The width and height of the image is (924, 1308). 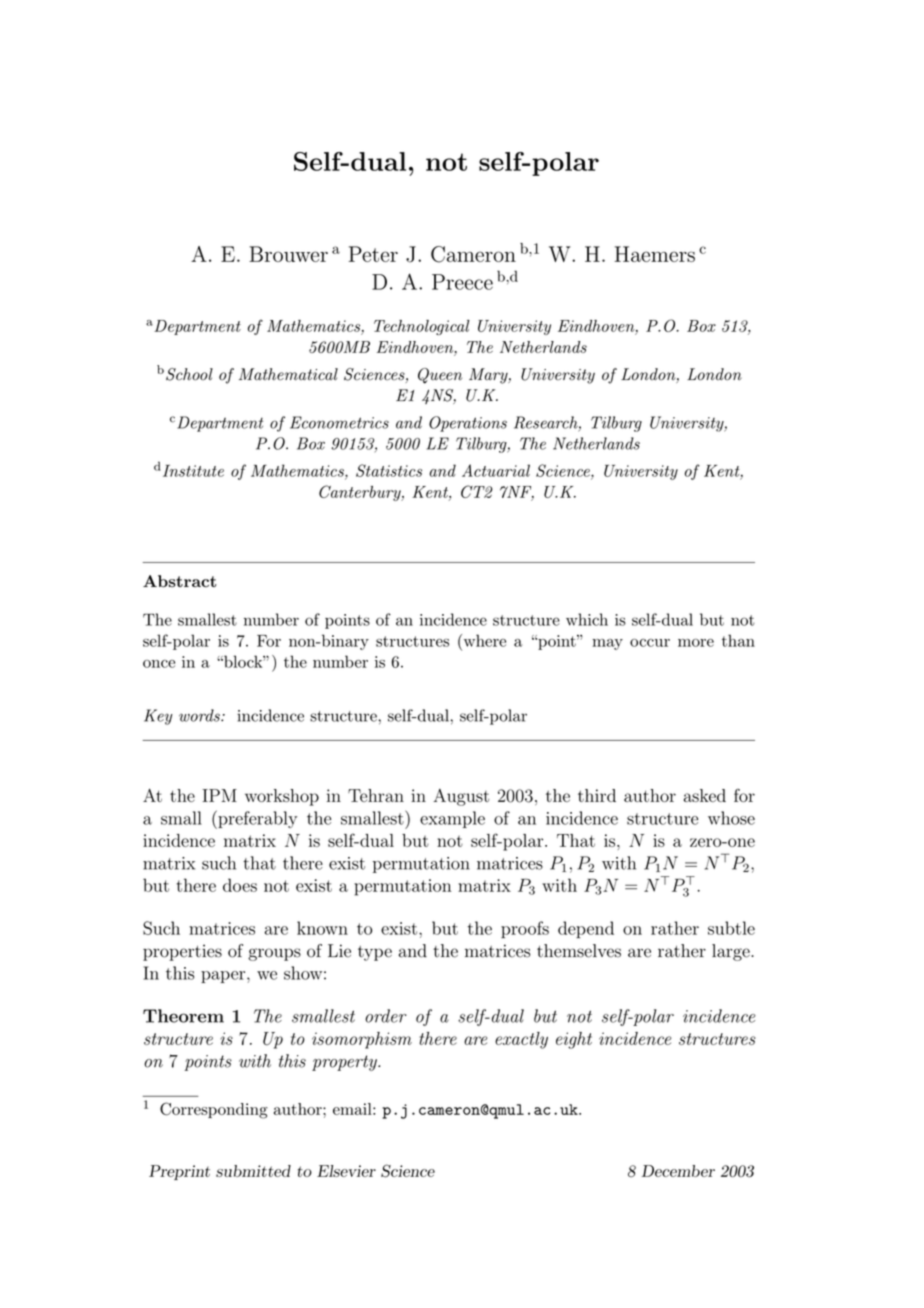 What do you see at coordinates (288, 254) in the image?
I see `Brouwer` at bounding box center [288, 254].
